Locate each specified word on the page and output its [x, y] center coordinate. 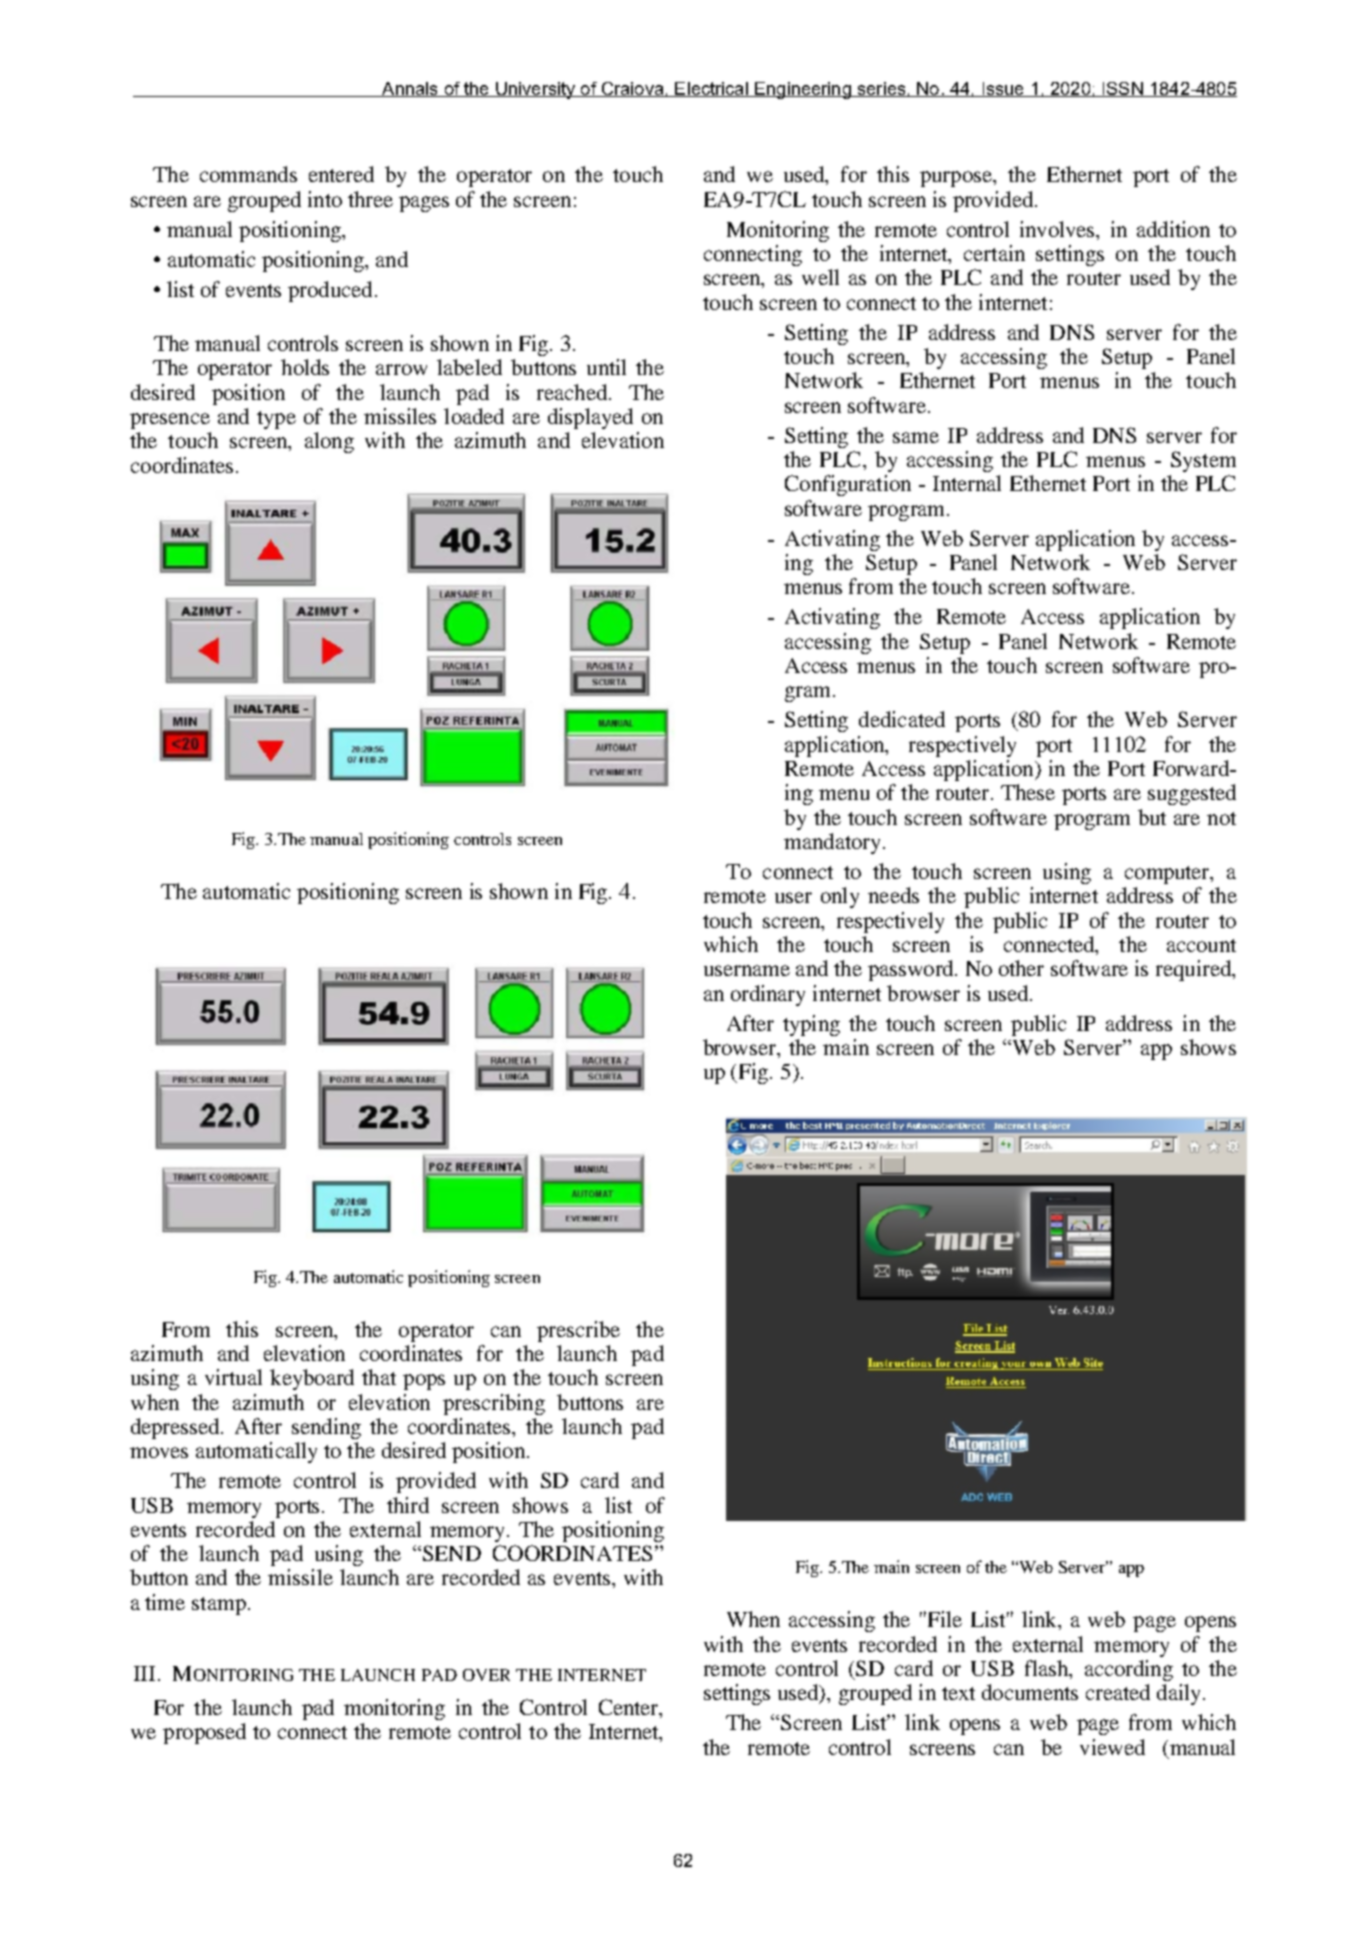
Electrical [711, 89]
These [1028, 792]
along [329, 442]
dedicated [902, 719]
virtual [233, 1377]
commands [248, 174]
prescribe [578, 1331]
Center [630, 1708]
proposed [204, 1733]
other [1021, 968]
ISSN [1122, 89]
